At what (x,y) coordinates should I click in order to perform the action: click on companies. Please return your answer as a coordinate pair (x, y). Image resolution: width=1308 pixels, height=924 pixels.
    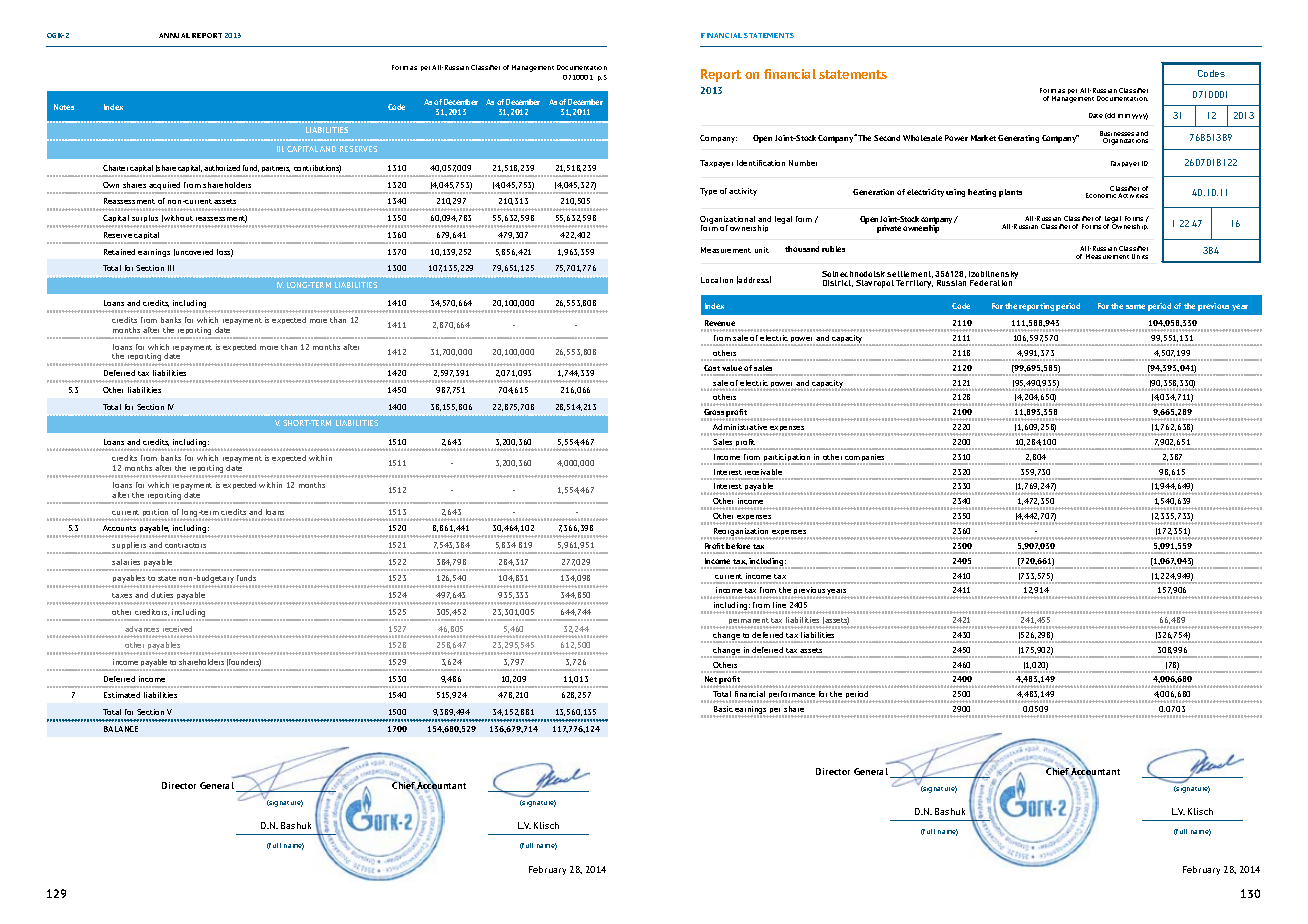
    Looking at the image, I should click on (865, 459).
